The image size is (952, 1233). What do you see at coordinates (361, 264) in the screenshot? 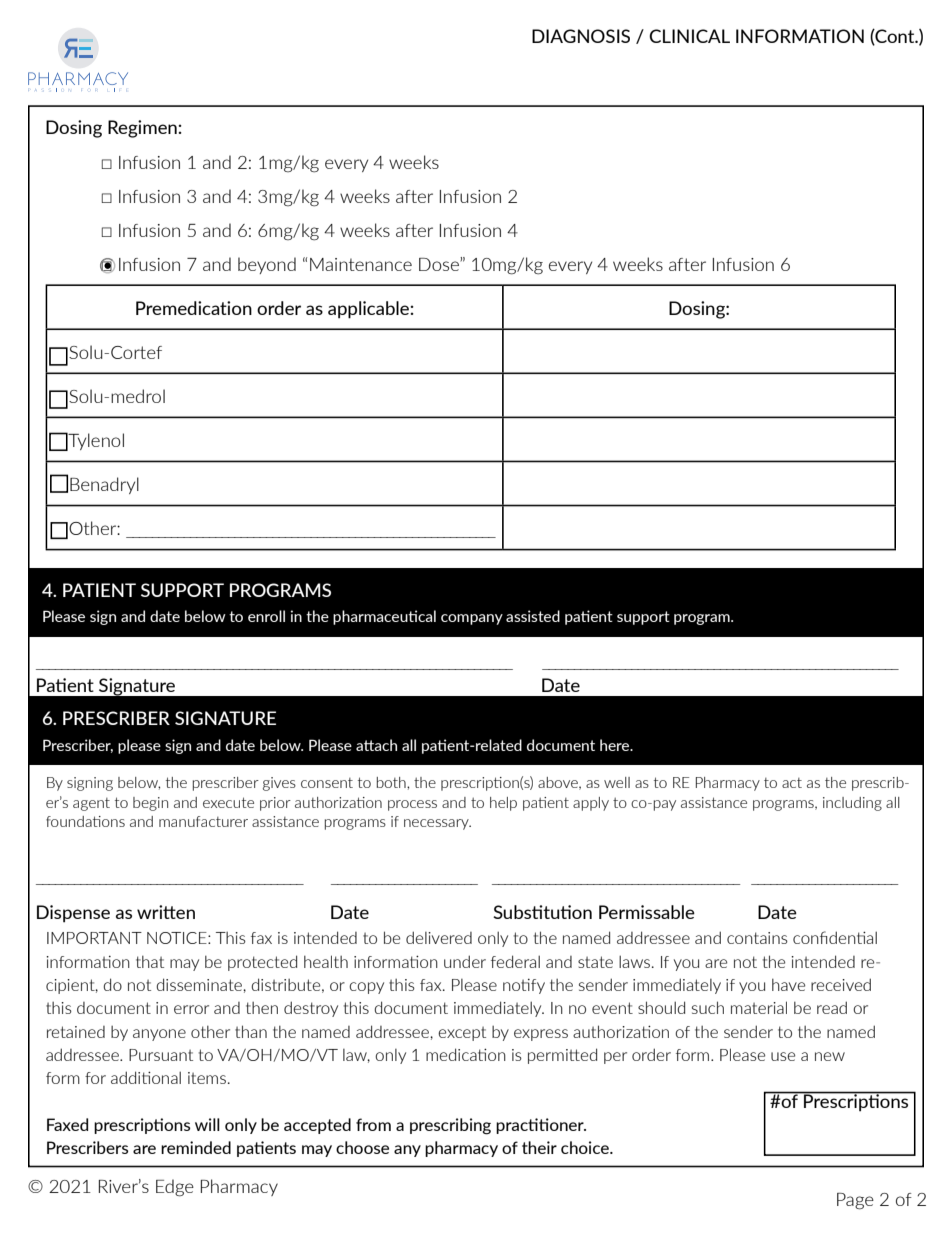
I see `Maintenance` at bounding box center [361, 264].
